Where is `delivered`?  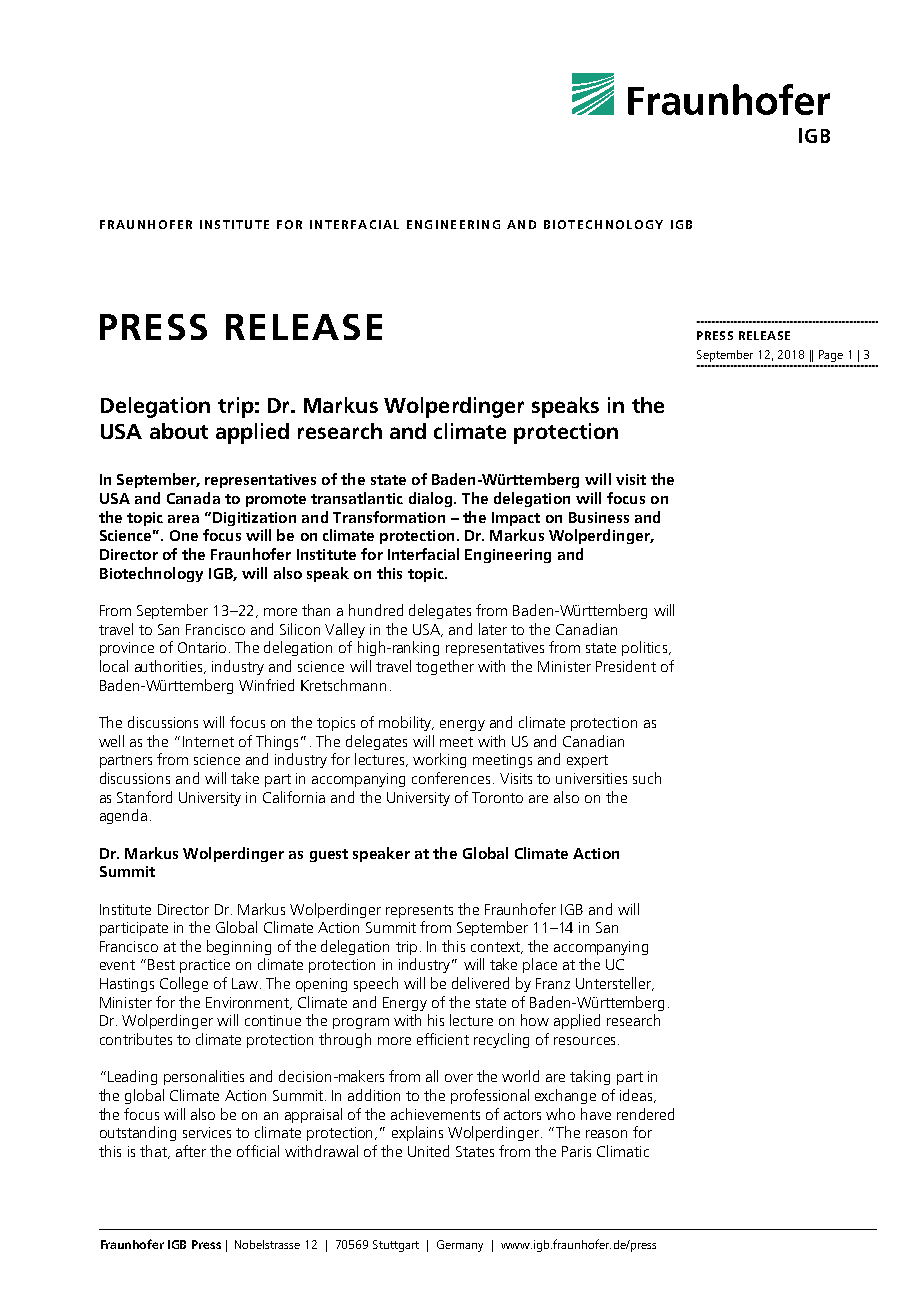 delivered is located at coordinates (480, 983).
